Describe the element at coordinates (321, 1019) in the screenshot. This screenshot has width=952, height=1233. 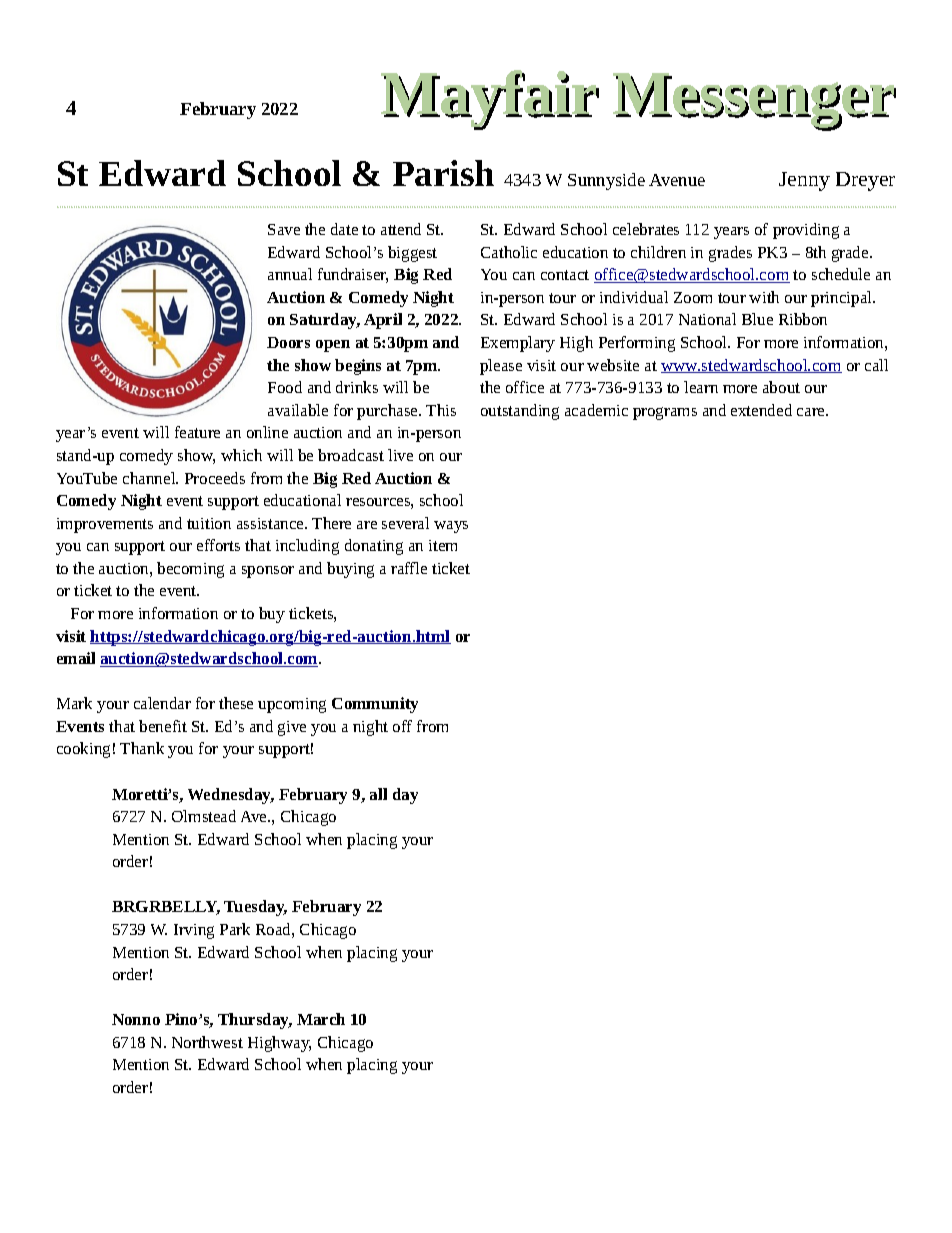
I see `March` at that location.
